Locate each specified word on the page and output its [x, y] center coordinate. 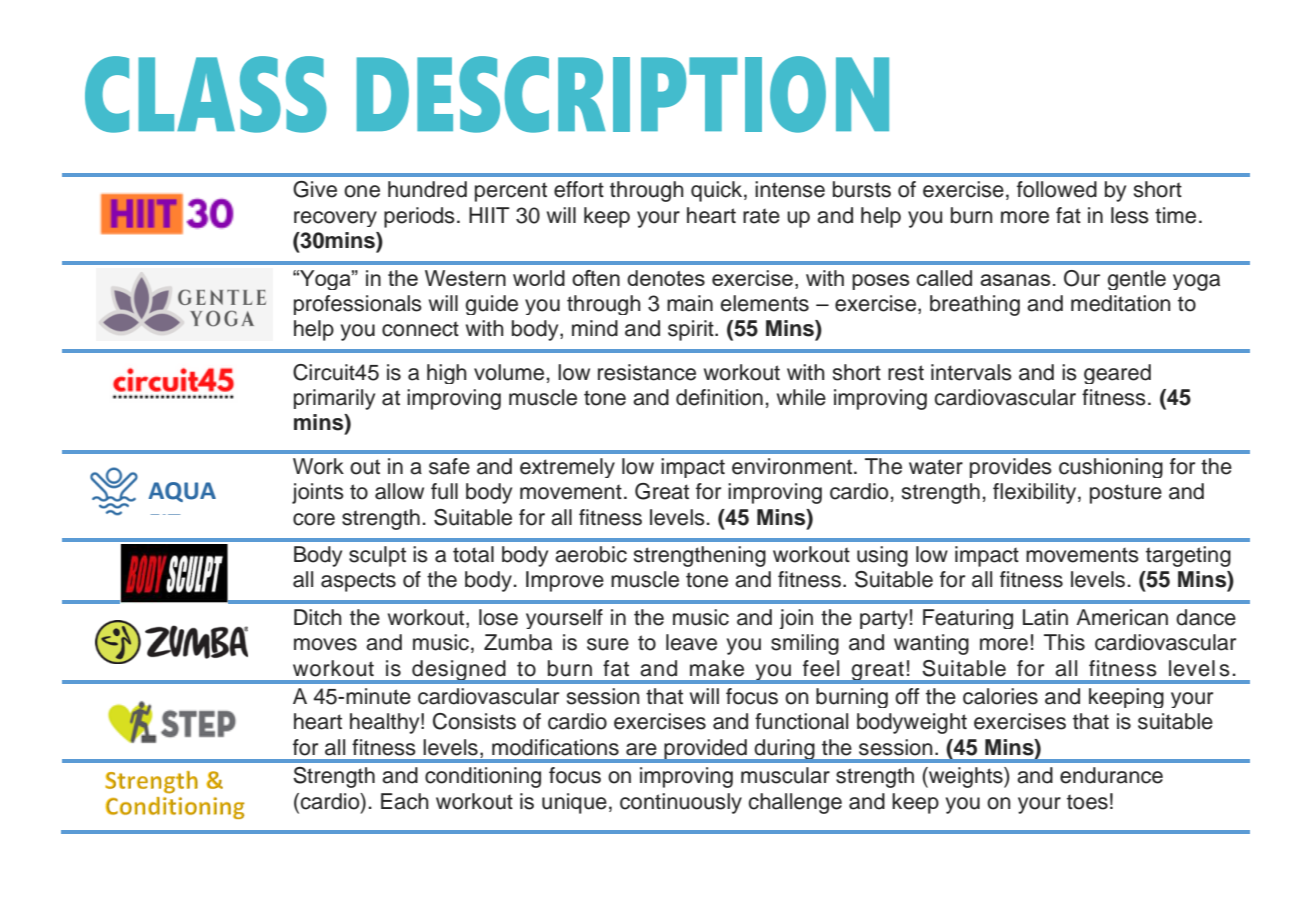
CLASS [206, 94]
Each [405, 801]
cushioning [1111, 468]
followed [1057, 189]
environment [793, 466]
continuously [681, 803]
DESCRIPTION [623, 94]
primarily [334, 399]
